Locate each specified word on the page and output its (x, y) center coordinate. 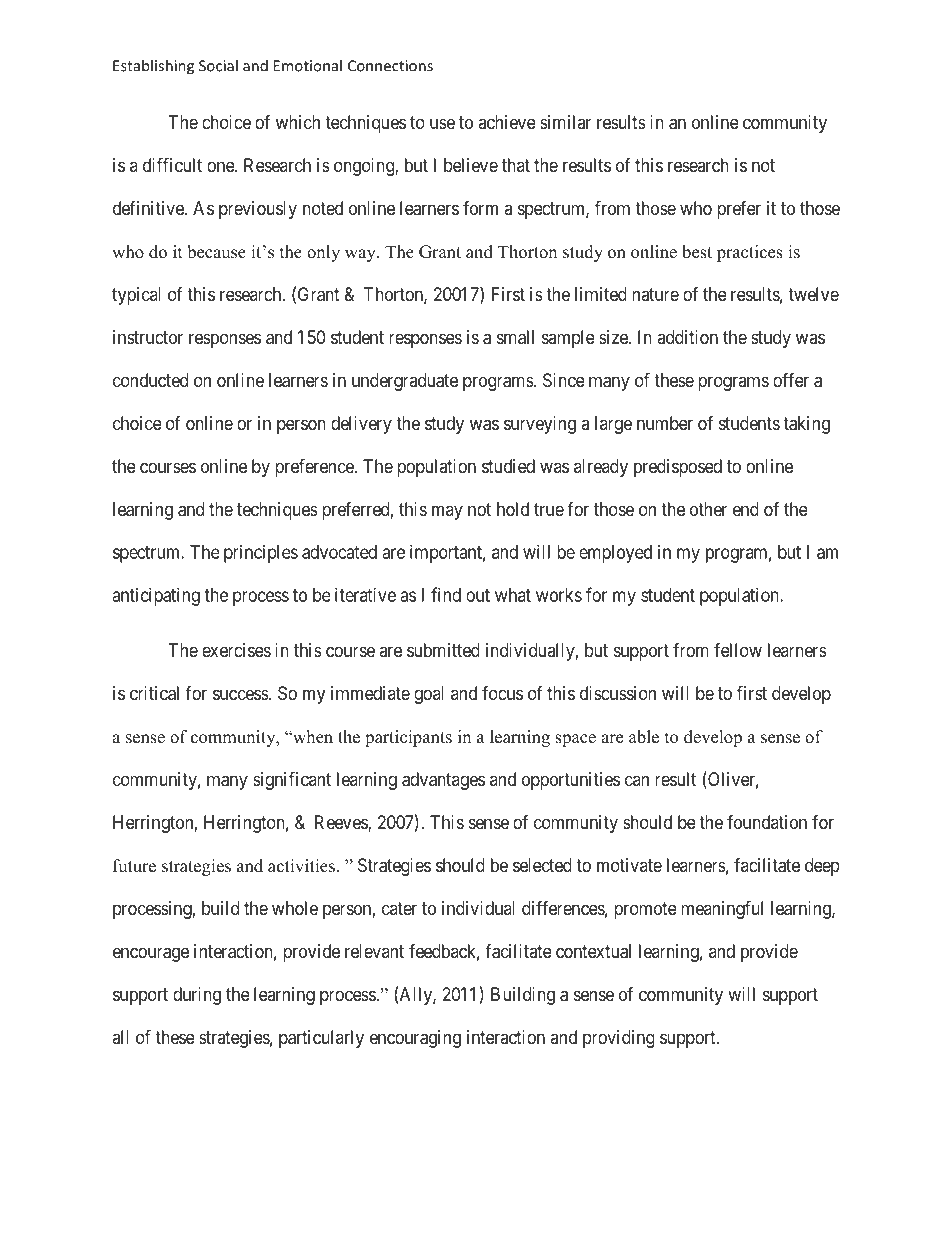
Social (218, 65)
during (197, 996)
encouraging (415, 1039)
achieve (507, 122)
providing (618, 1039)
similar (565, 122)
